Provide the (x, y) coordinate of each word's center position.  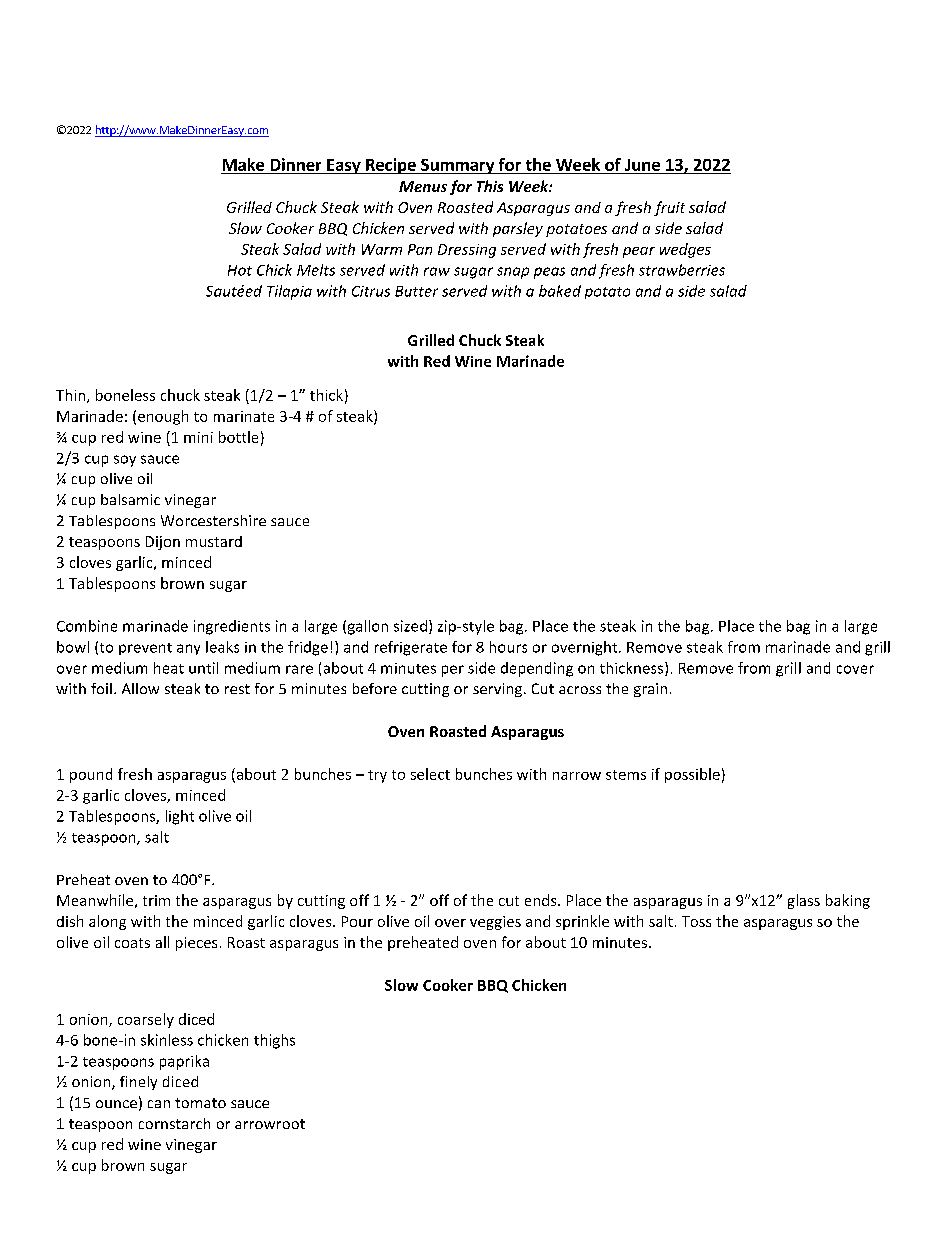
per (453, 671)
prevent (145, 649)
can (159, 1104)
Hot (240, 270)
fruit (669, 208)
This (490, 186)
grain (650, 690)
